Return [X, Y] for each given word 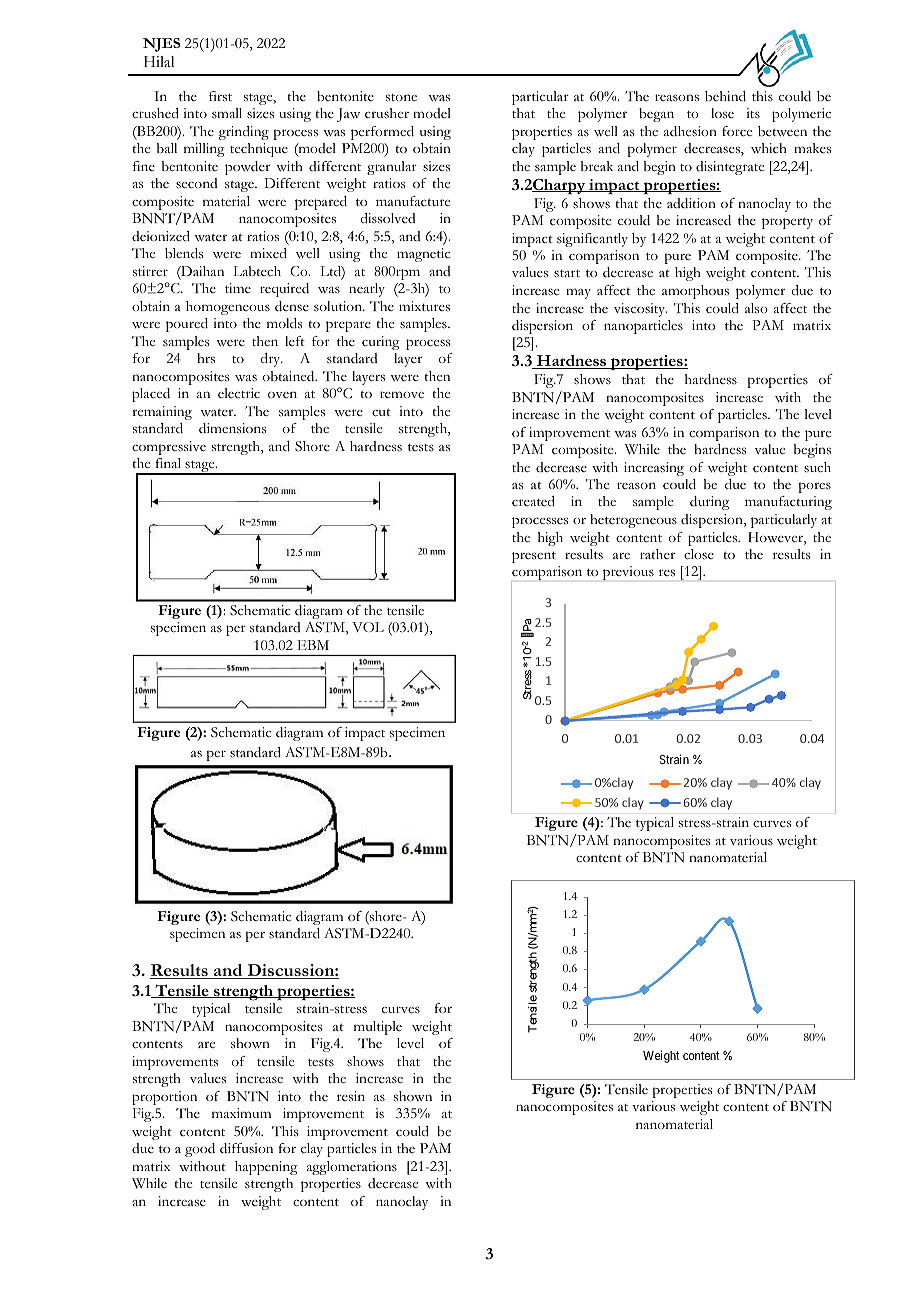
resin [351, 1096]
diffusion [246, 1148]
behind [725, 96]
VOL [368, 627]
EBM [313, 645]
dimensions [232, 428]
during [709, 503]
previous [628, 573]
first [220, 96]
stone [401, 98]
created [533, 501]
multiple [378, 1028]
